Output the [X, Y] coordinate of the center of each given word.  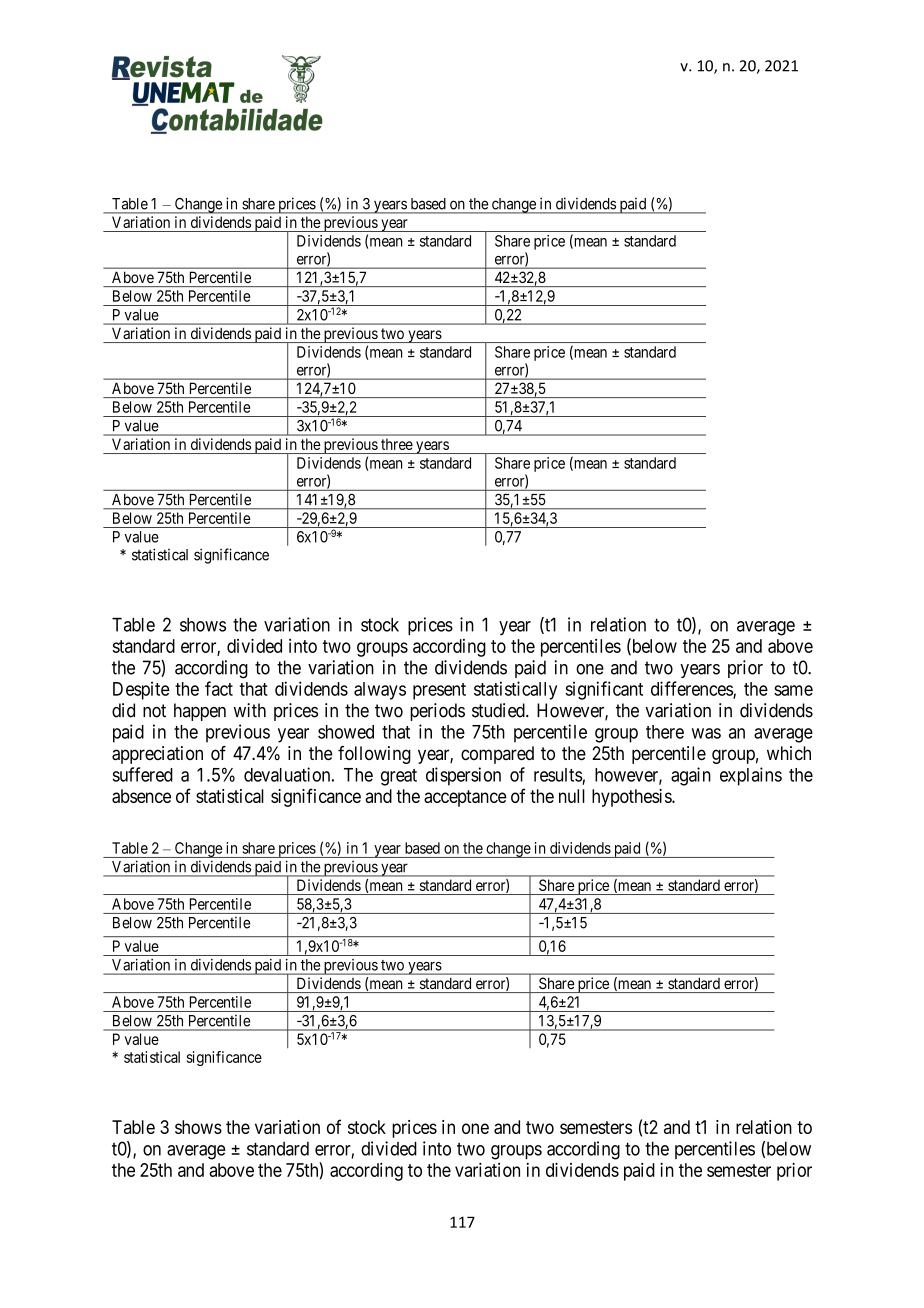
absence [141, 796]
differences [692, 689]
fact [219, 688]
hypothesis [632, 798]
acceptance [465, 798]
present [439, 691]
